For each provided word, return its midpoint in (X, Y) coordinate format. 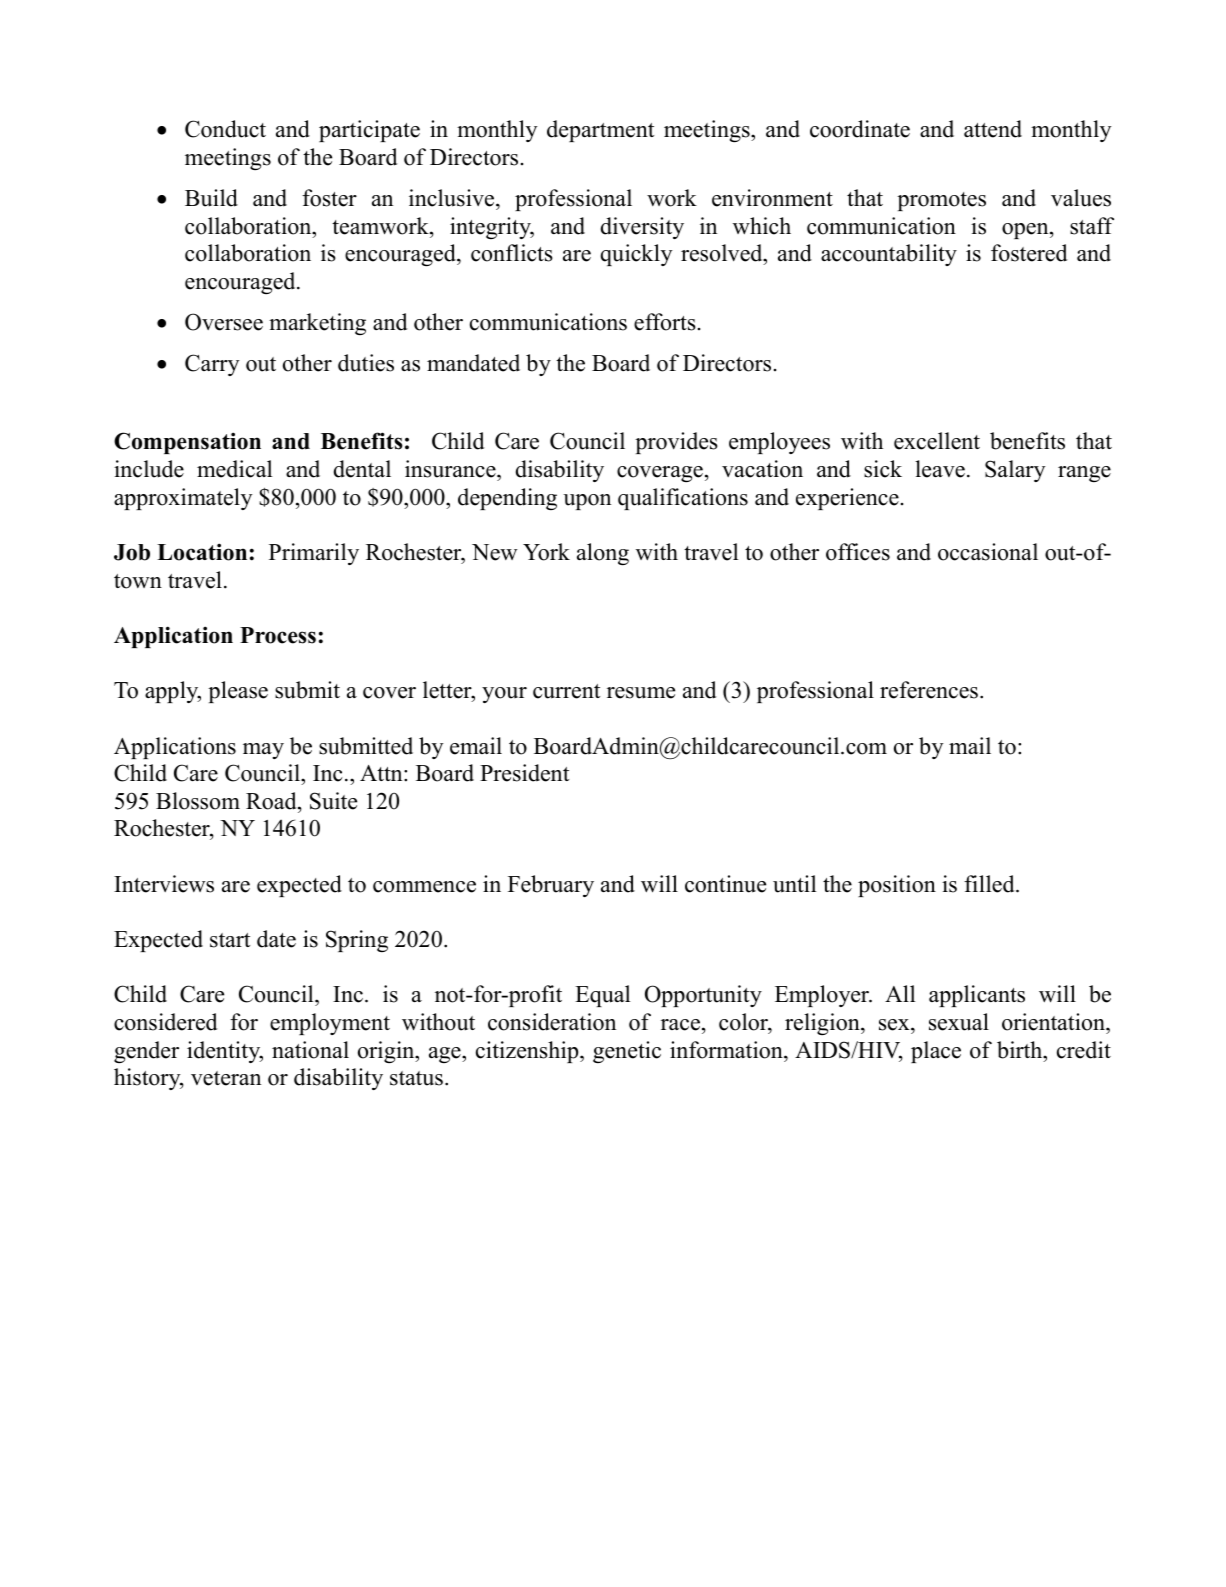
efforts (665, 322)
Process (278, 635)
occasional (988, 552)
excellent (937, 441)
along (603, 554)
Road (272, 801)
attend (993, 129)
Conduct (225, 129)
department (600, 131)
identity (225, 1052)
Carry (212, 365)
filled (990, 884)
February (551, 886)
